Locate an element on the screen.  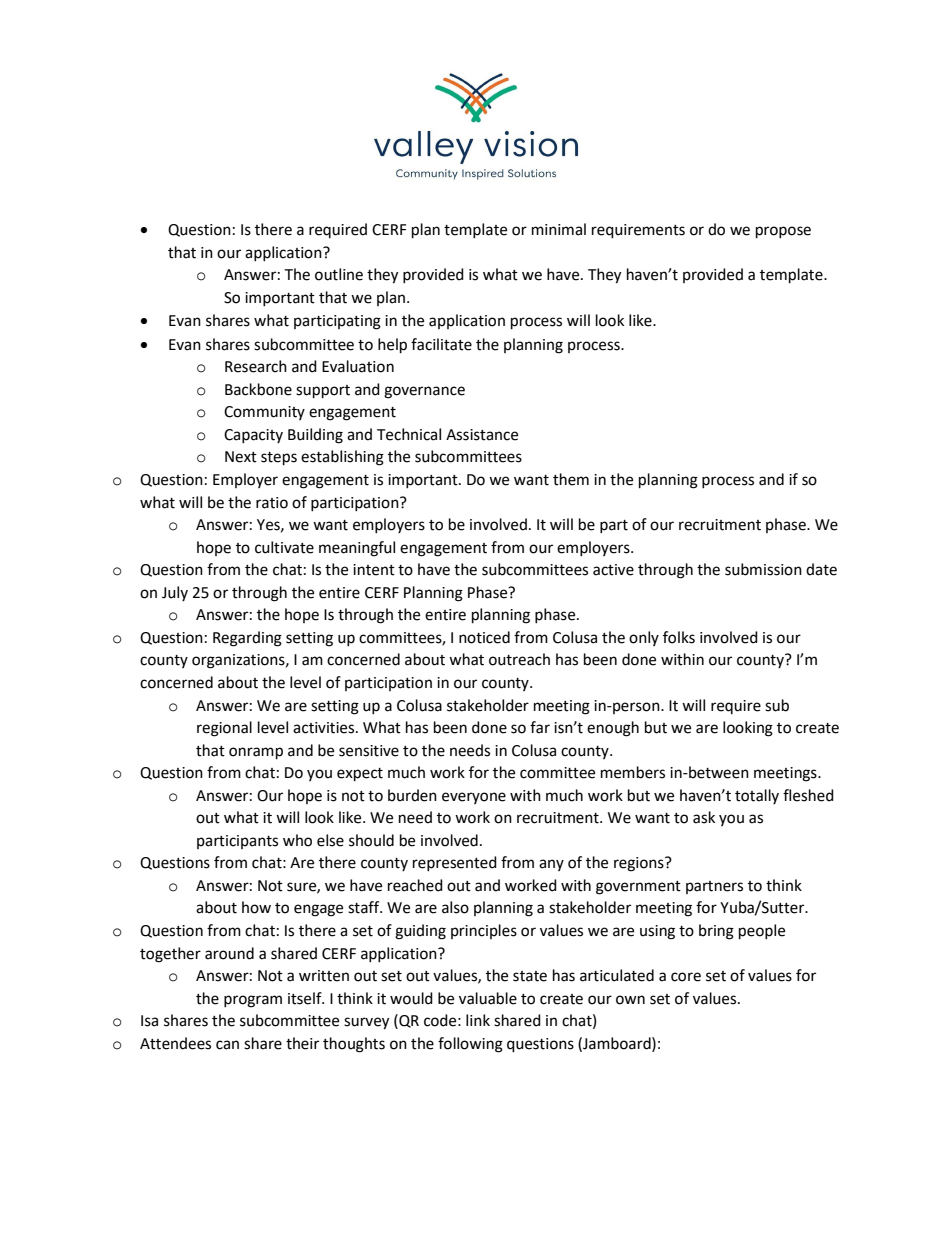
ask is located at coordinates (704, 817).
